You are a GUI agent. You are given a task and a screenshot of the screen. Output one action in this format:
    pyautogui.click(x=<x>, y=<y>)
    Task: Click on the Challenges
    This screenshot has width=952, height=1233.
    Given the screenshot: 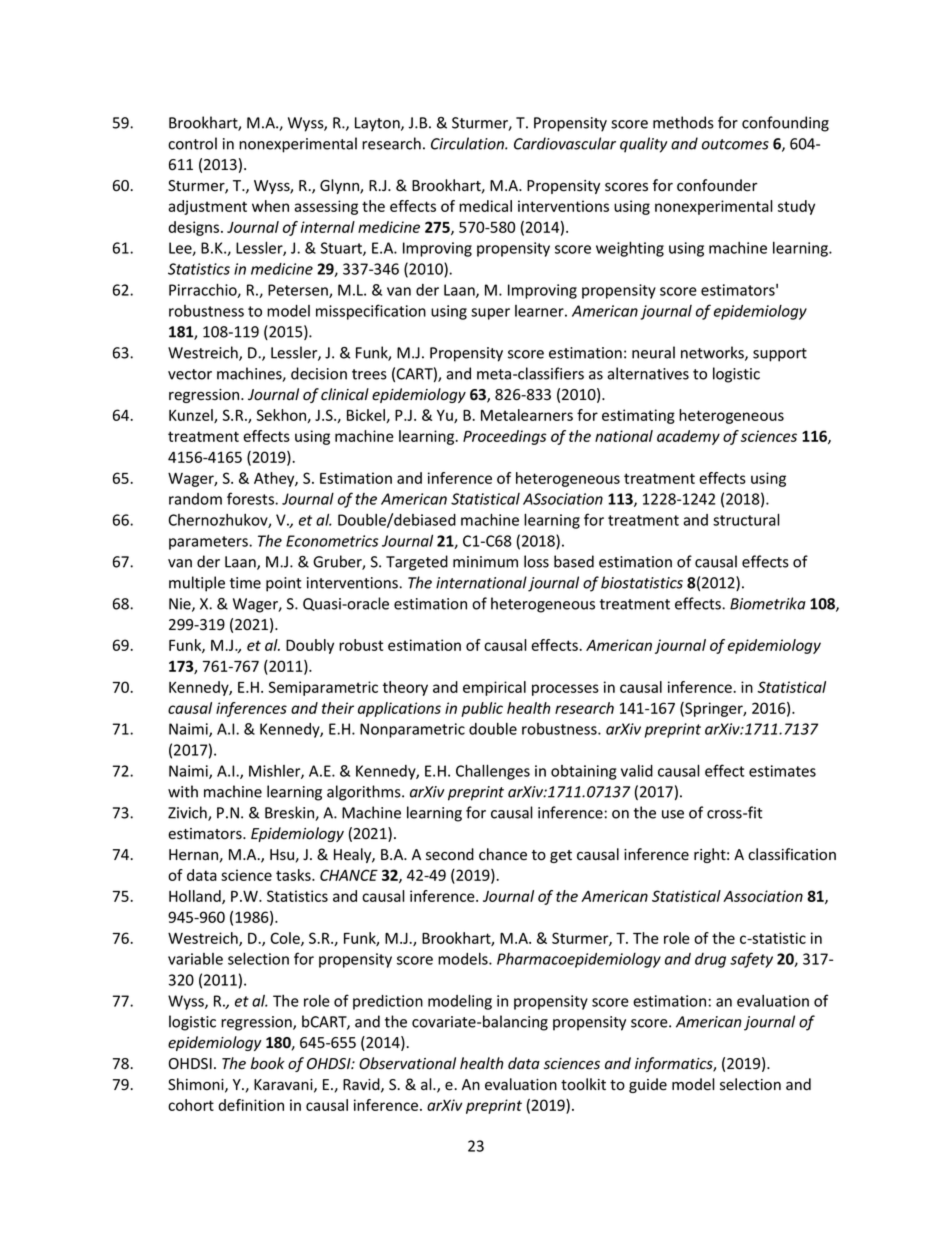 What is the action you would take?
    pyautogui.click(x=493, y=772)
